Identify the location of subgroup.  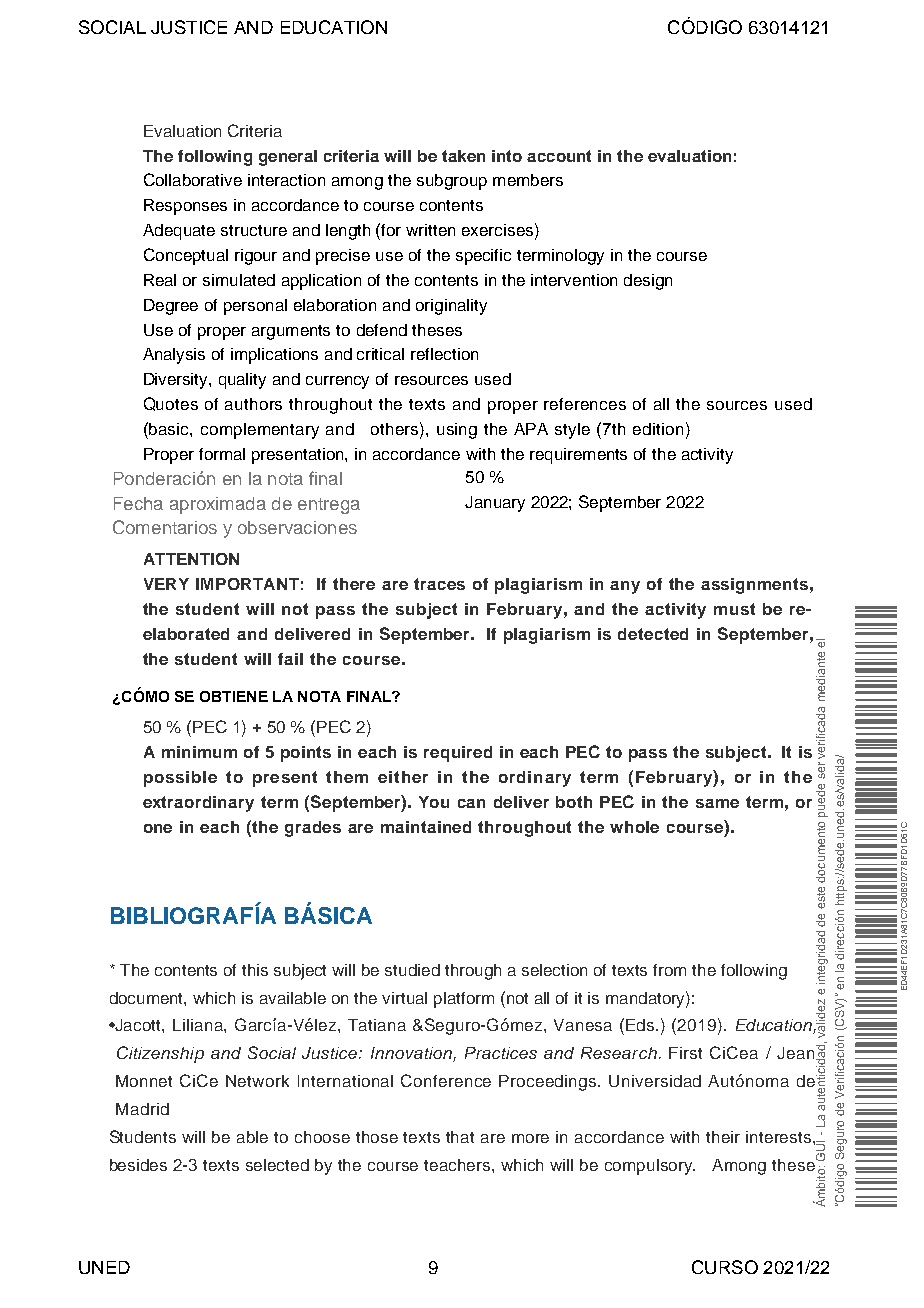
(452, 182).
